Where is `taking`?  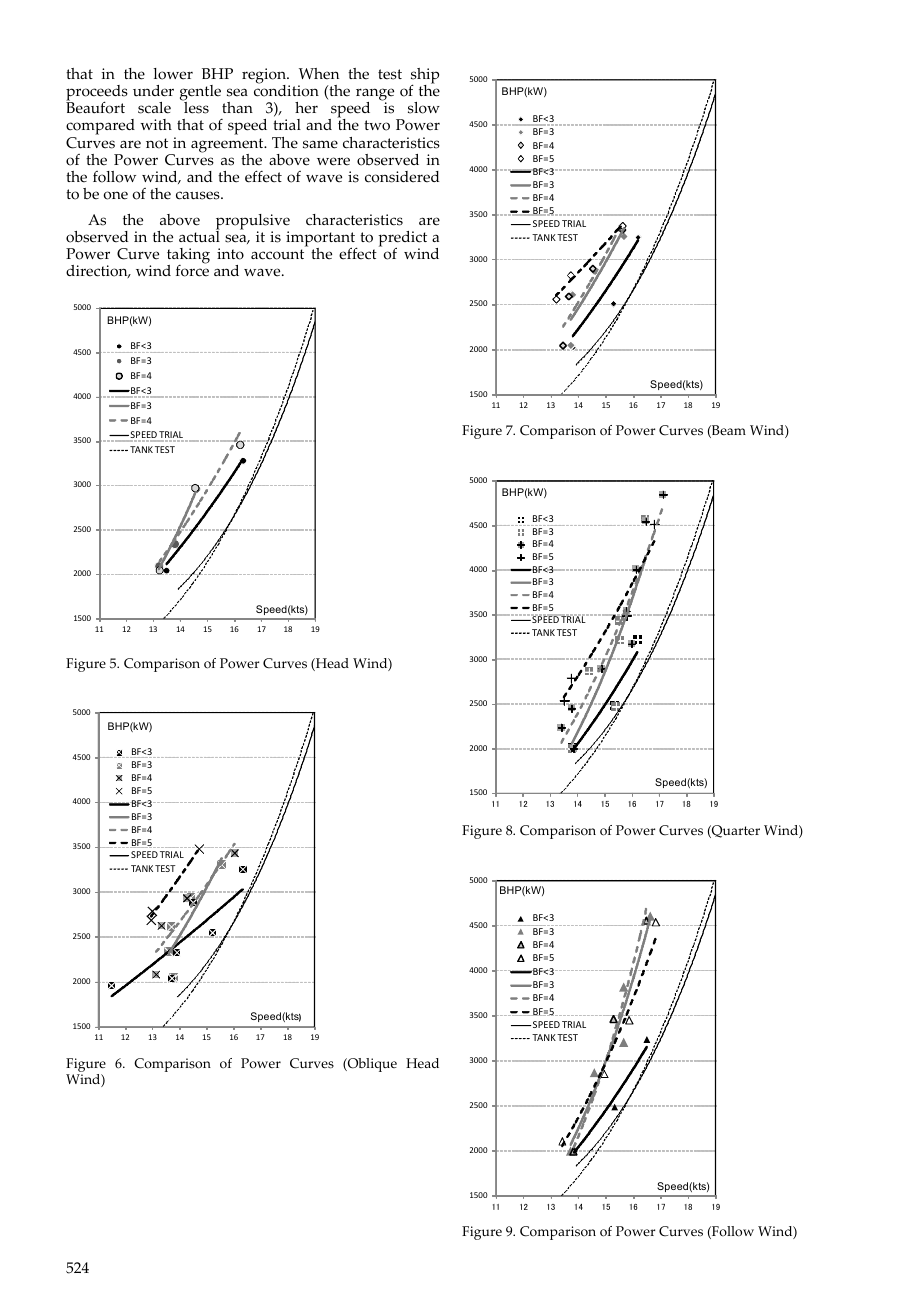
taking is located at coordinates (188, 257).
